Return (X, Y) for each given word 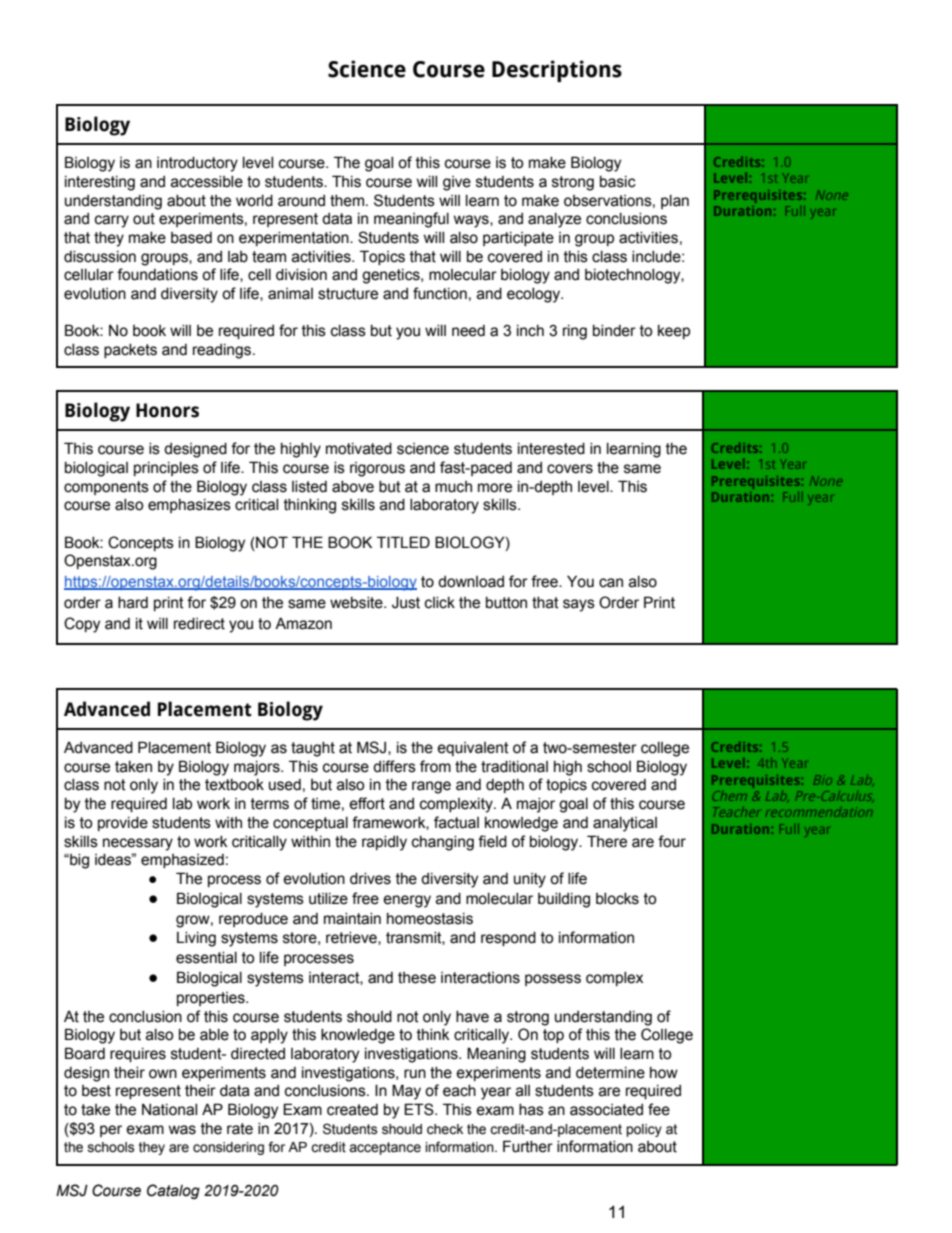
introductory (197, 164)
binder (614, 331)
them (347, 201)
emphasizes (189, 506)
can (611, 583)
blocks (617, 899)
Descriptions (557, 71)
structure (348, 294)
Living (196, 939)
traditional (514, 767)
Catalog (173, 1191)
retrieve (352, 938)
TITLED (403, 542)
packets (130, 351)
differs (394, 766)
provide (123, 824)
